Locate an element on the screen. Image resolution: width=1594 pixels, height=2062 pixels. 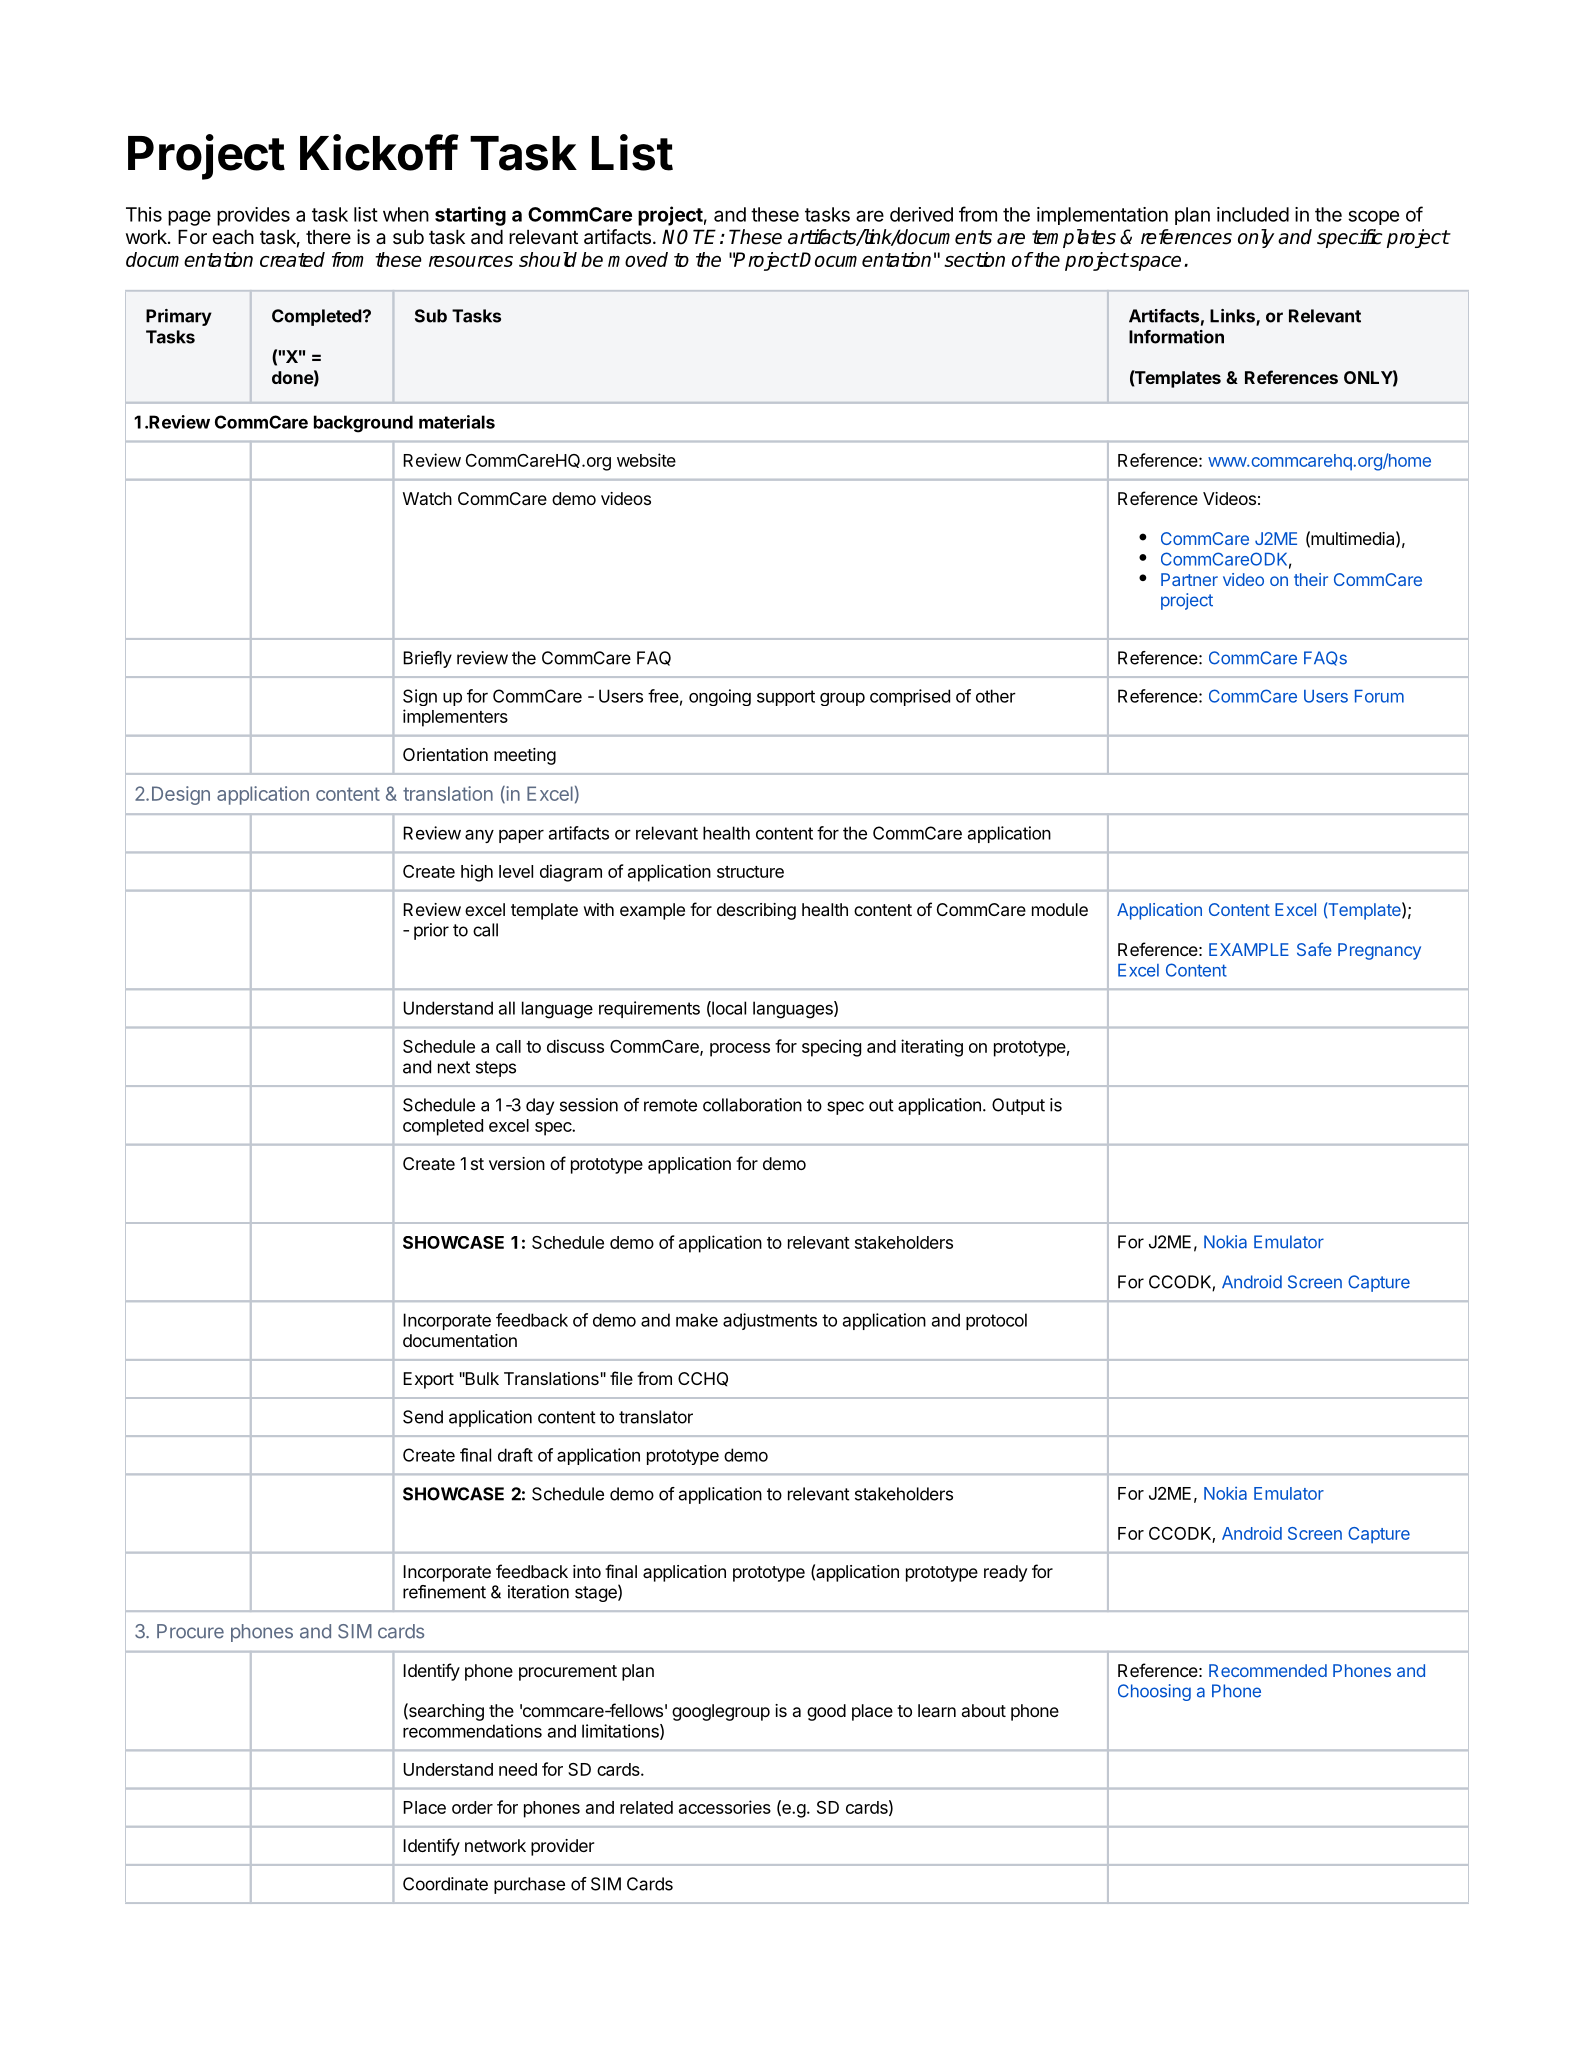
protocol is located at coordinates (996, 1321).
